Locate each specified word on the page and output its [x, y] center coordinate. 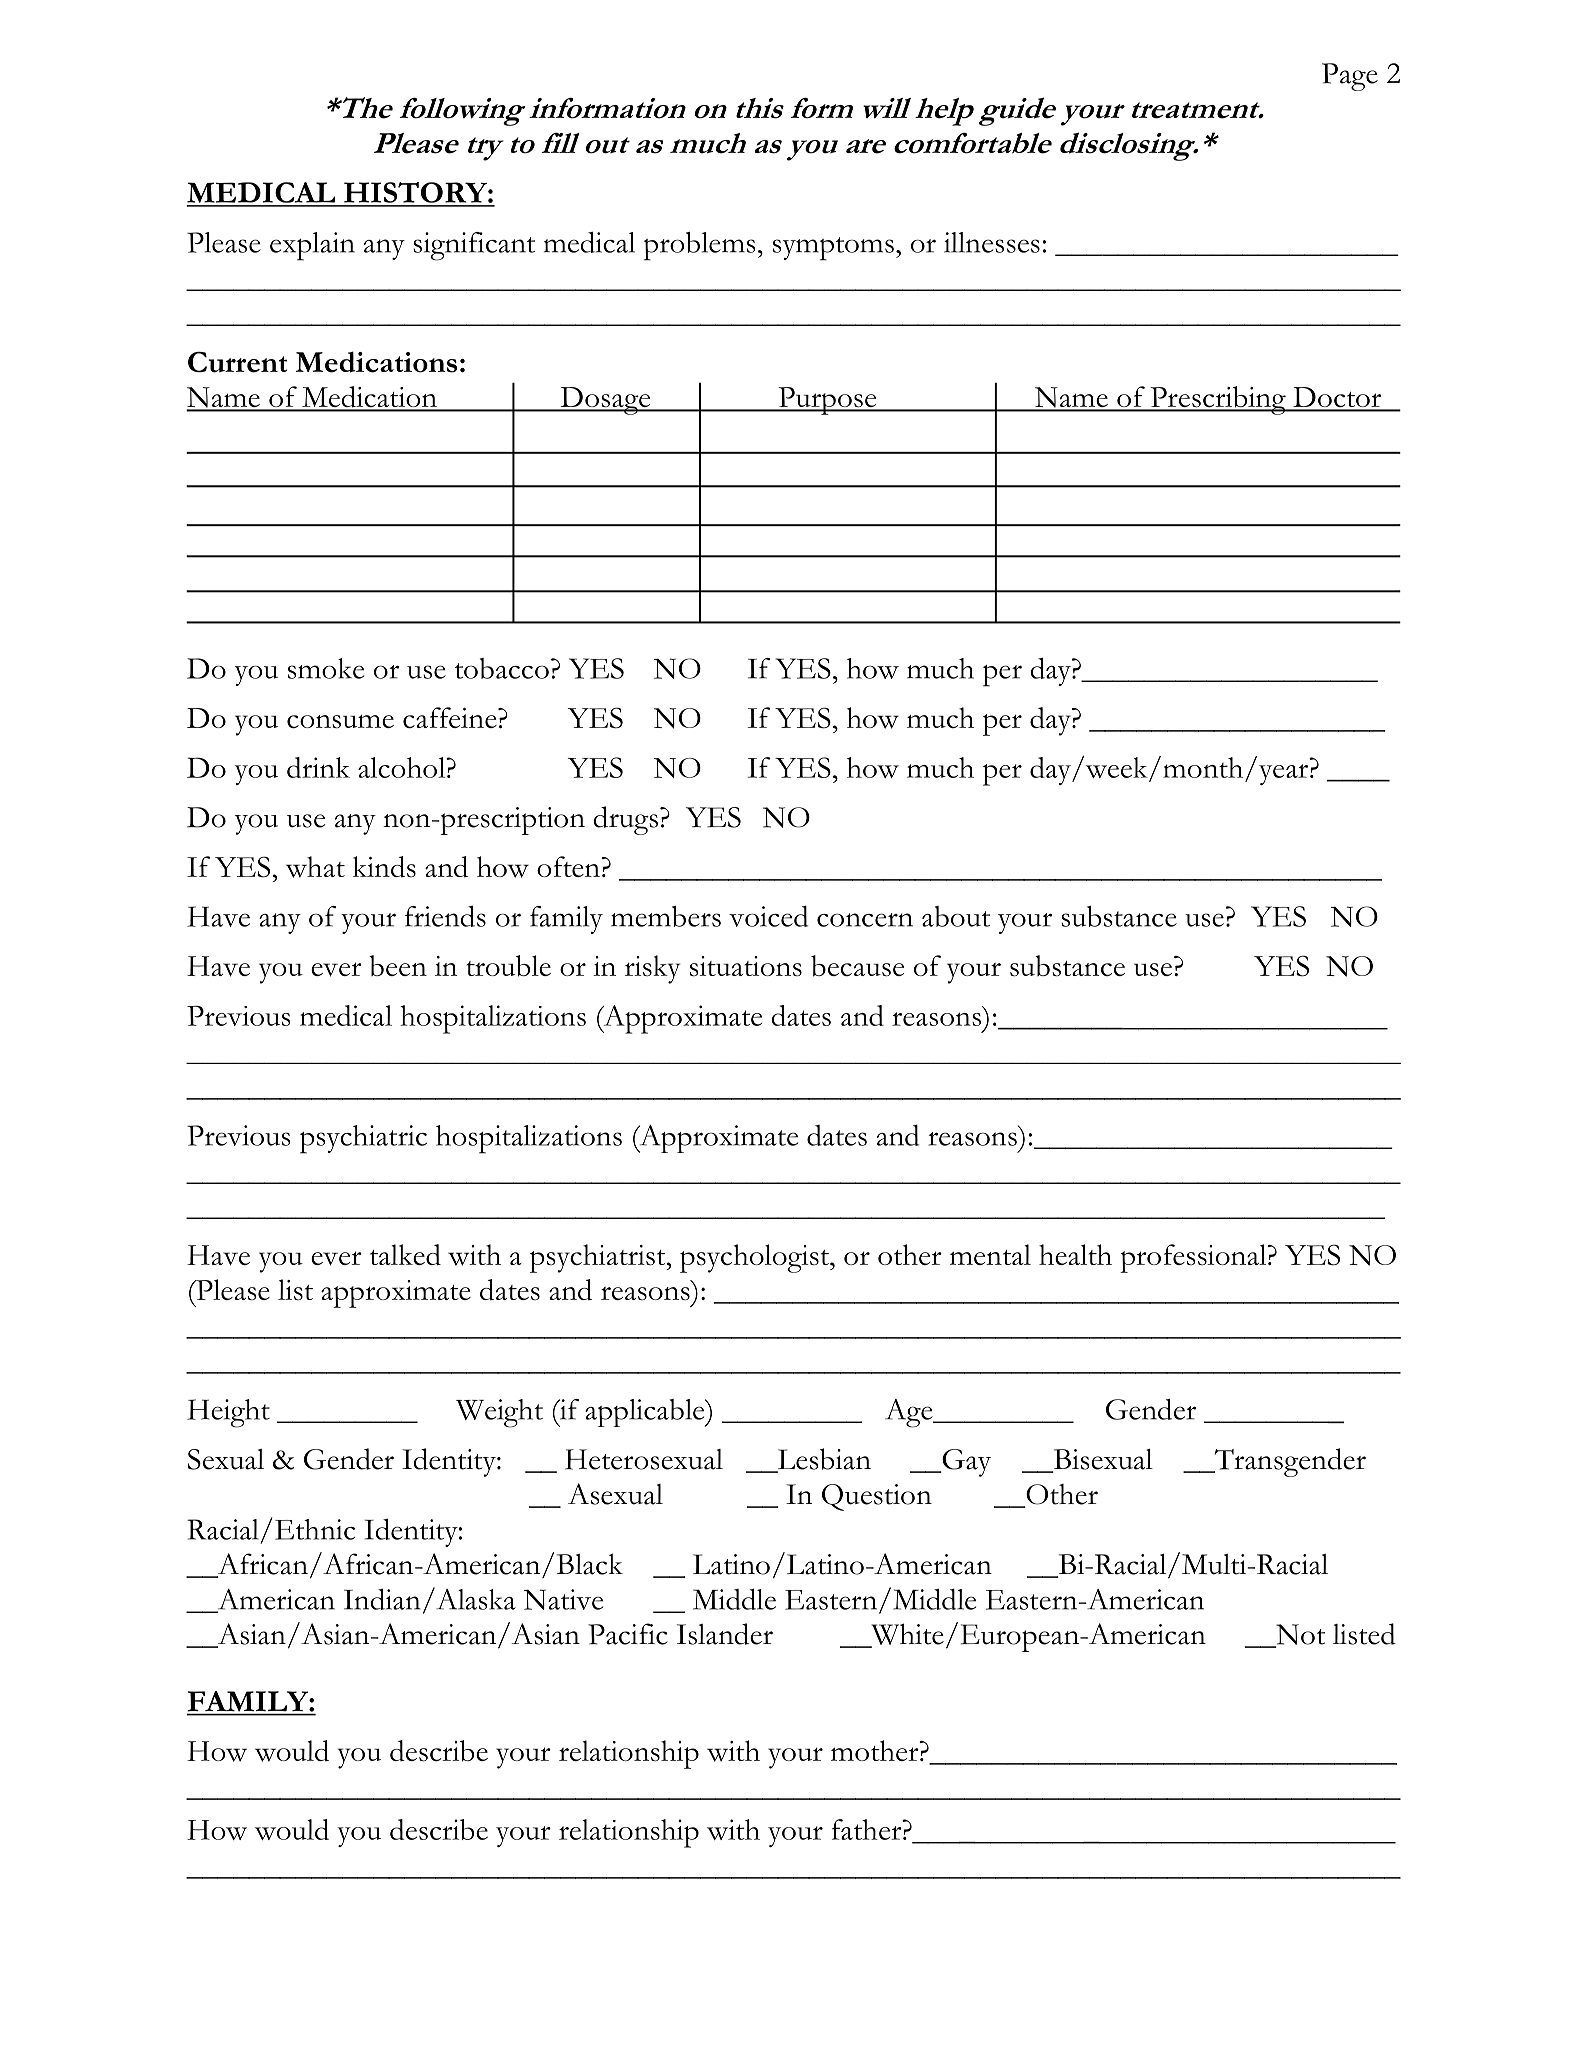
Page [1350, 77]
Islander [725, 1634]
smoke [326, 668]
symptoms [833, 249]
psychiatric [363, 1139]
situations [746, 966]
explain [312, 246]
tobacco [502, 668]
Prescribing [1218, 400]
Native [563, 1599]
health [1075, 1254]
